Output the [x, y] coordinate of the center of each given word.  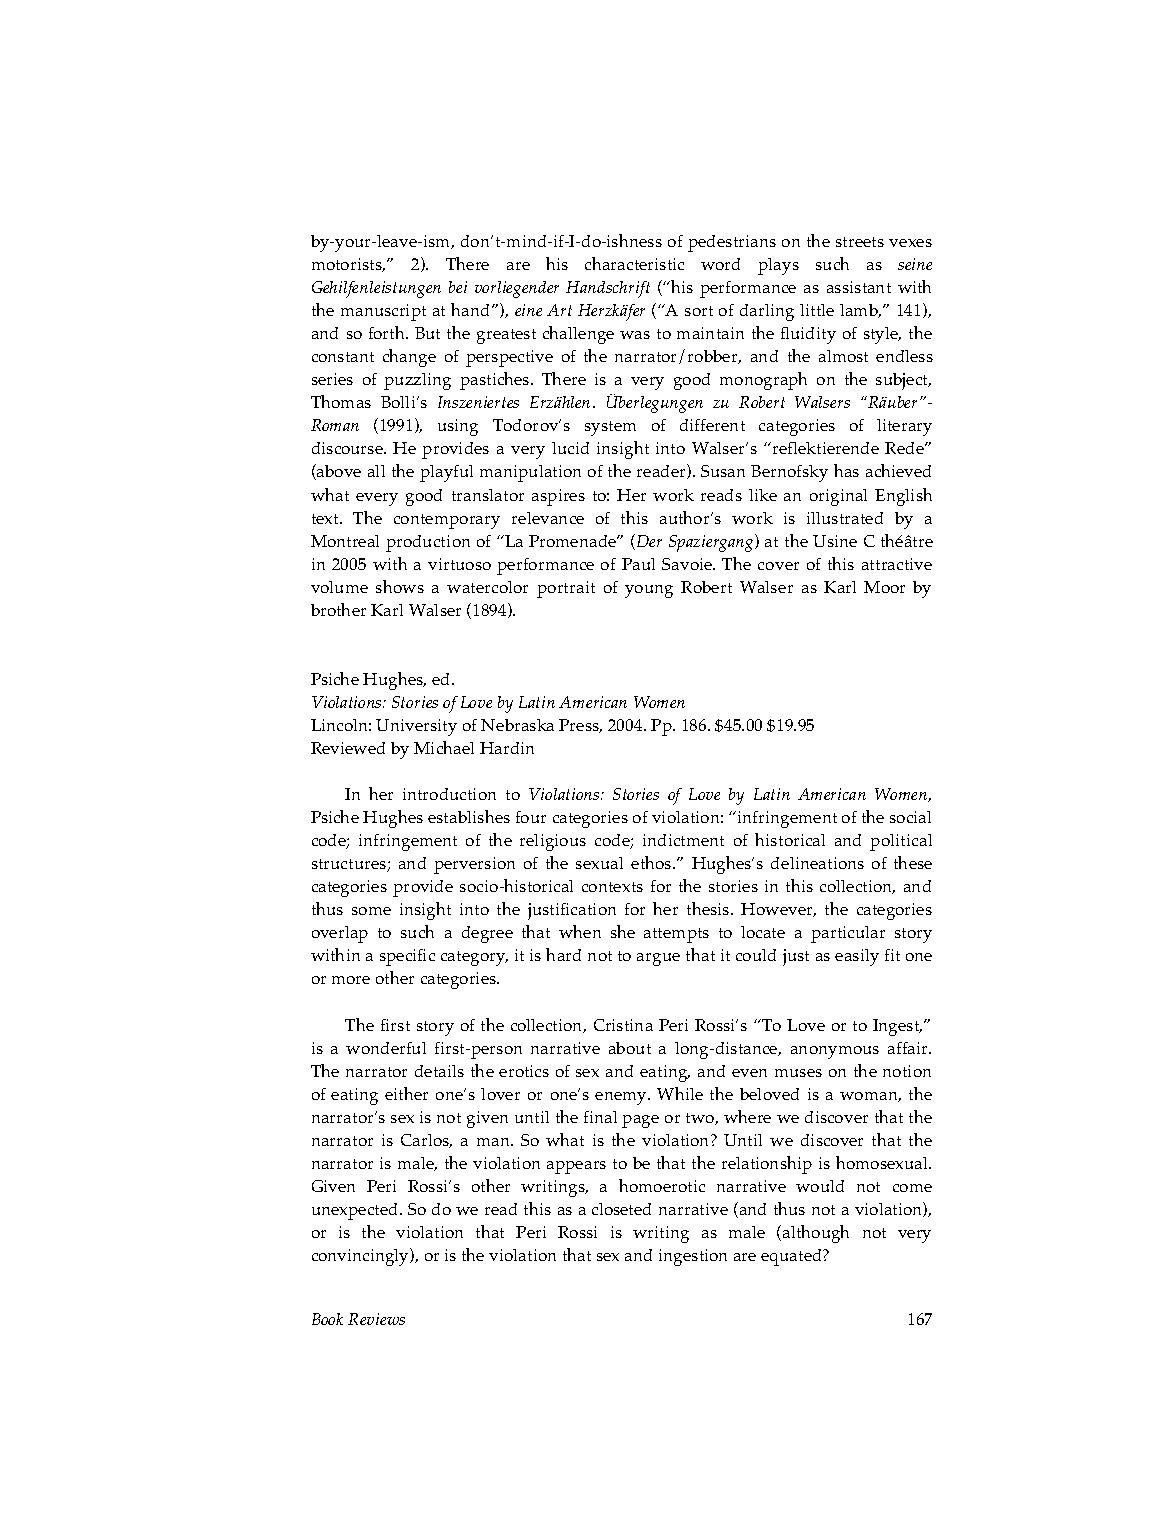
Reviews [376, 1319]
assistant [859, 287]
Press [580, 726]
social [910, 817]
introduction [449, 794]
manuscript [383, 312]
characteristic [634, 263]
